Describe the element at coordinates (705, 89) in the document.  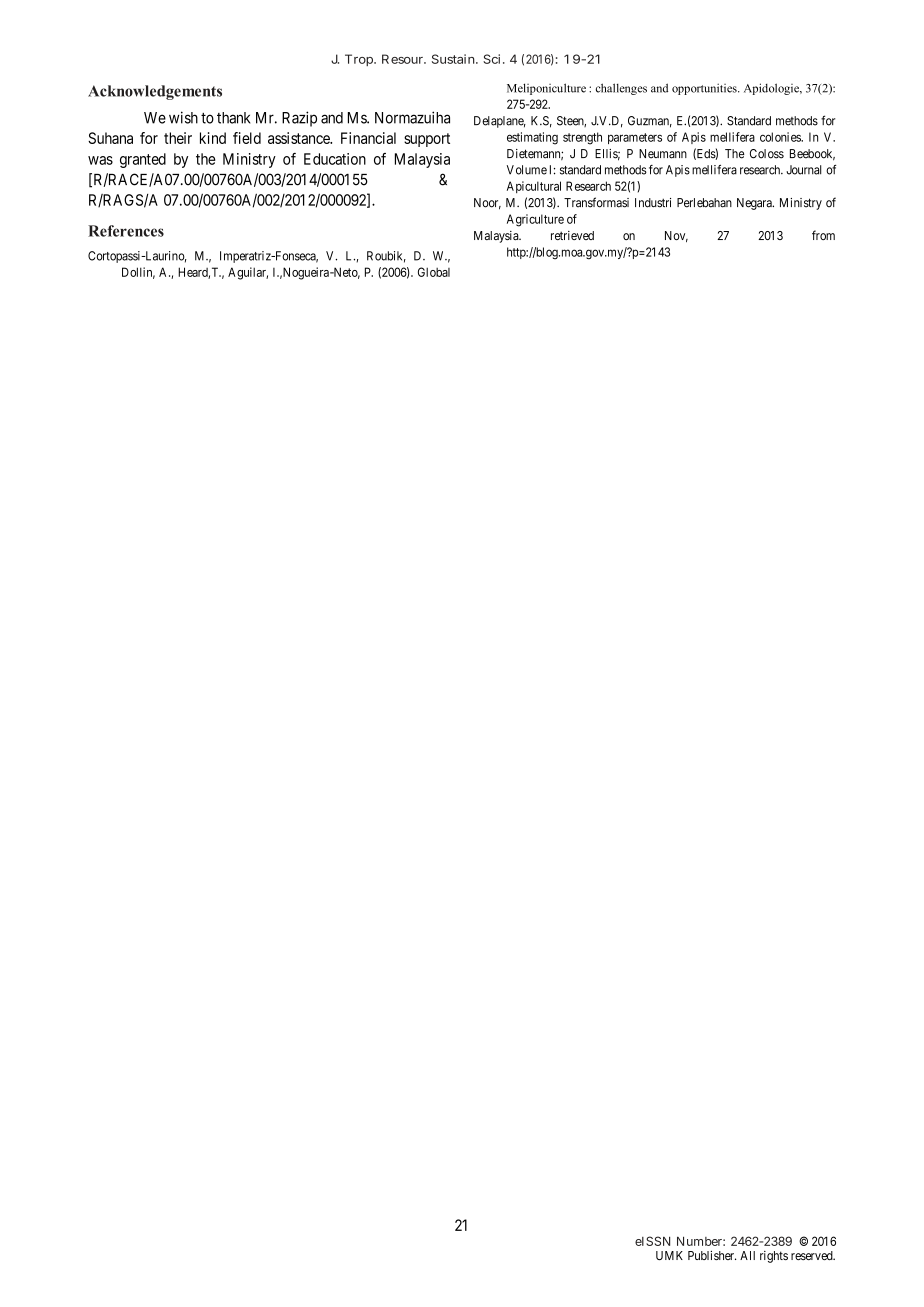
I see `opportunities` at that location.
